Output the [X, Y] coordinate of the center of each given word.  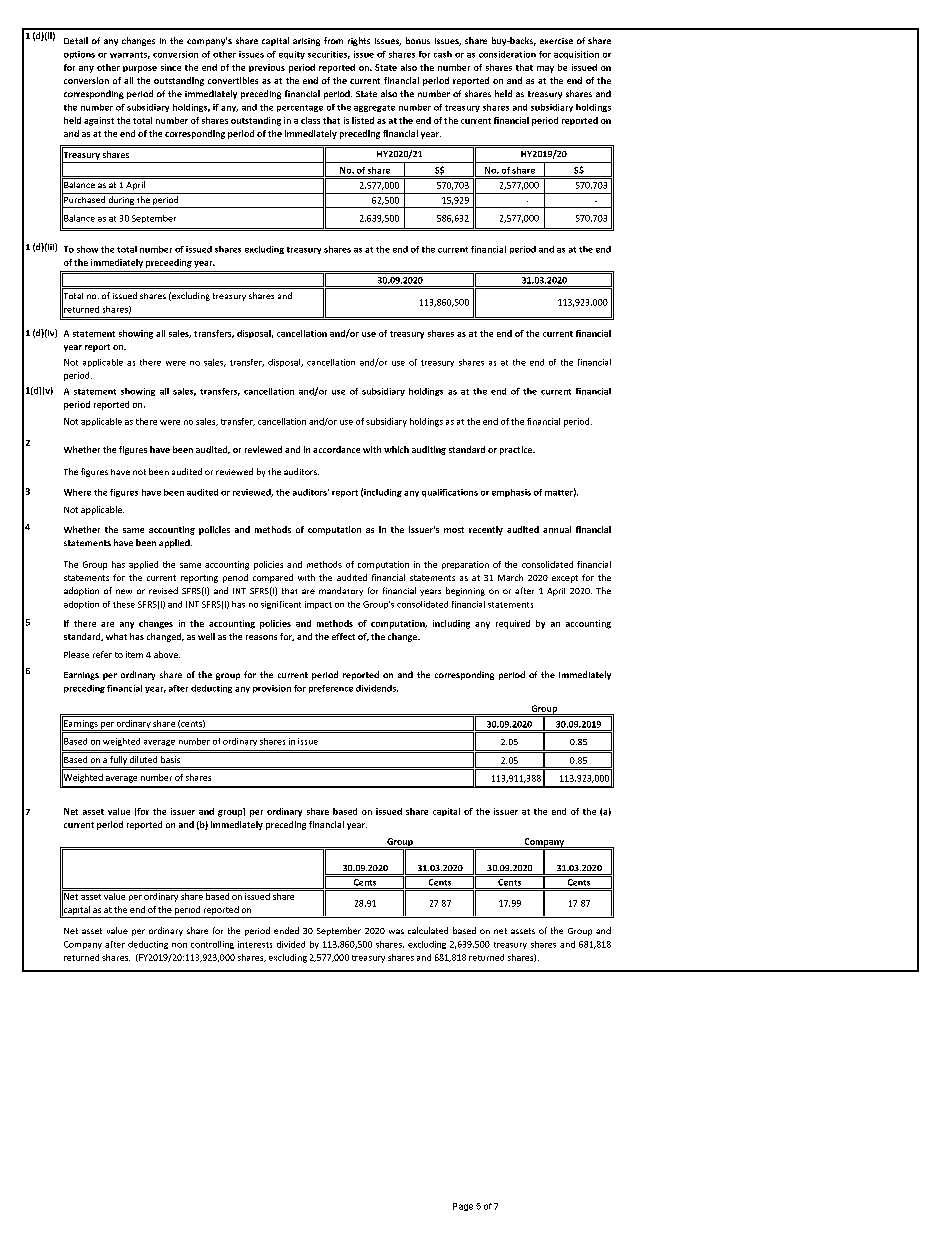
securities [329, 55]
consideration [507, 54]
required [513, 624]
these [124, 604]
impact [318, 605]
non [179, 945]
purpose [140, 69]
